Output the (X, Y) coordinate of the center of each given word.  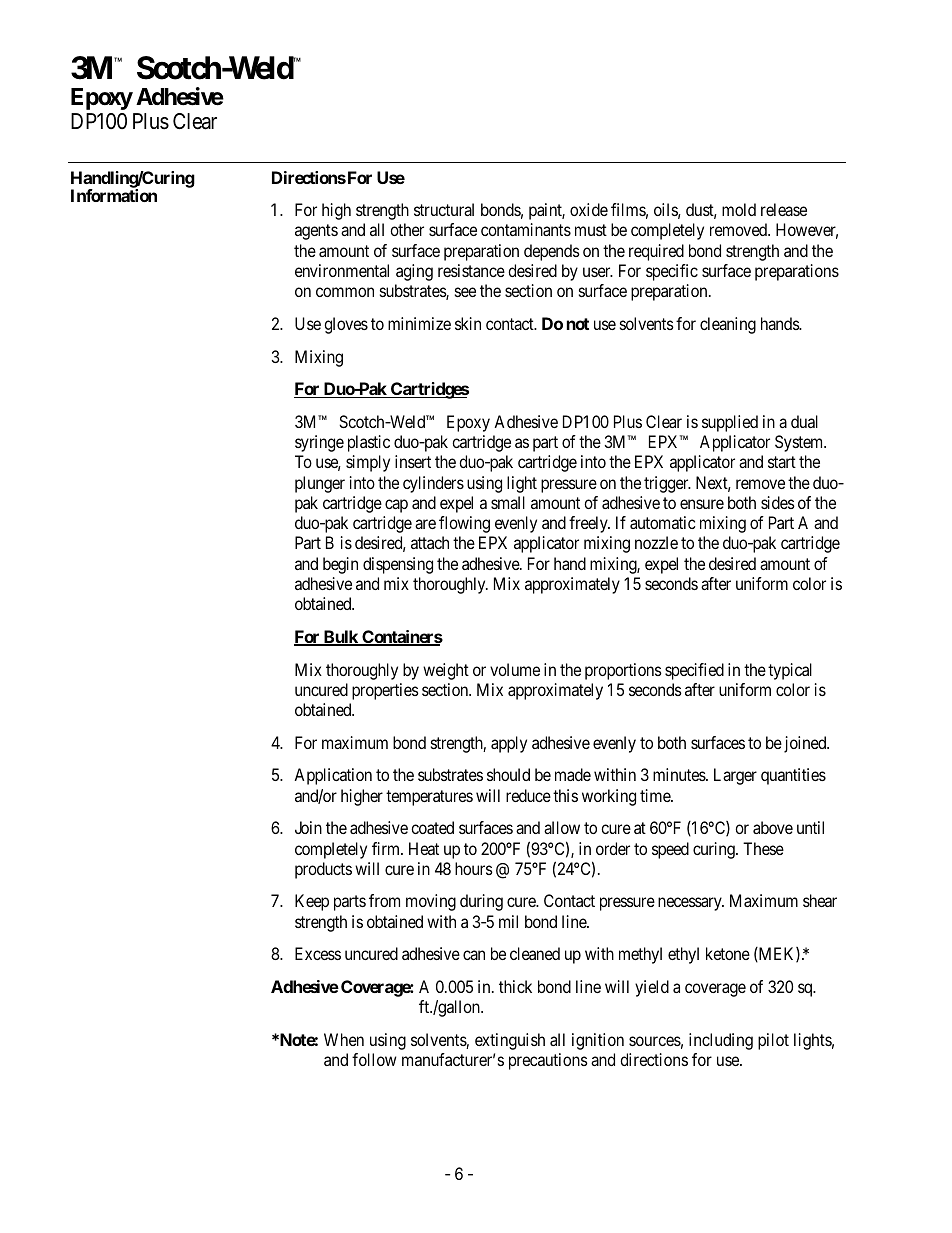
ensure (702, 504)
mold (739, 209)
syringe (319, 443)
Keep (312, 902)
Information (114, 195)
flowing (464, 524)
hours (474, 868)
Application (333, 776)
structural (444, 209)
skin (468, 323)
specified (694, 671)
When (344, 1039)
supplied (730, 423)
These (763, 848)
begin (340, 565)
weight (446, 671)
